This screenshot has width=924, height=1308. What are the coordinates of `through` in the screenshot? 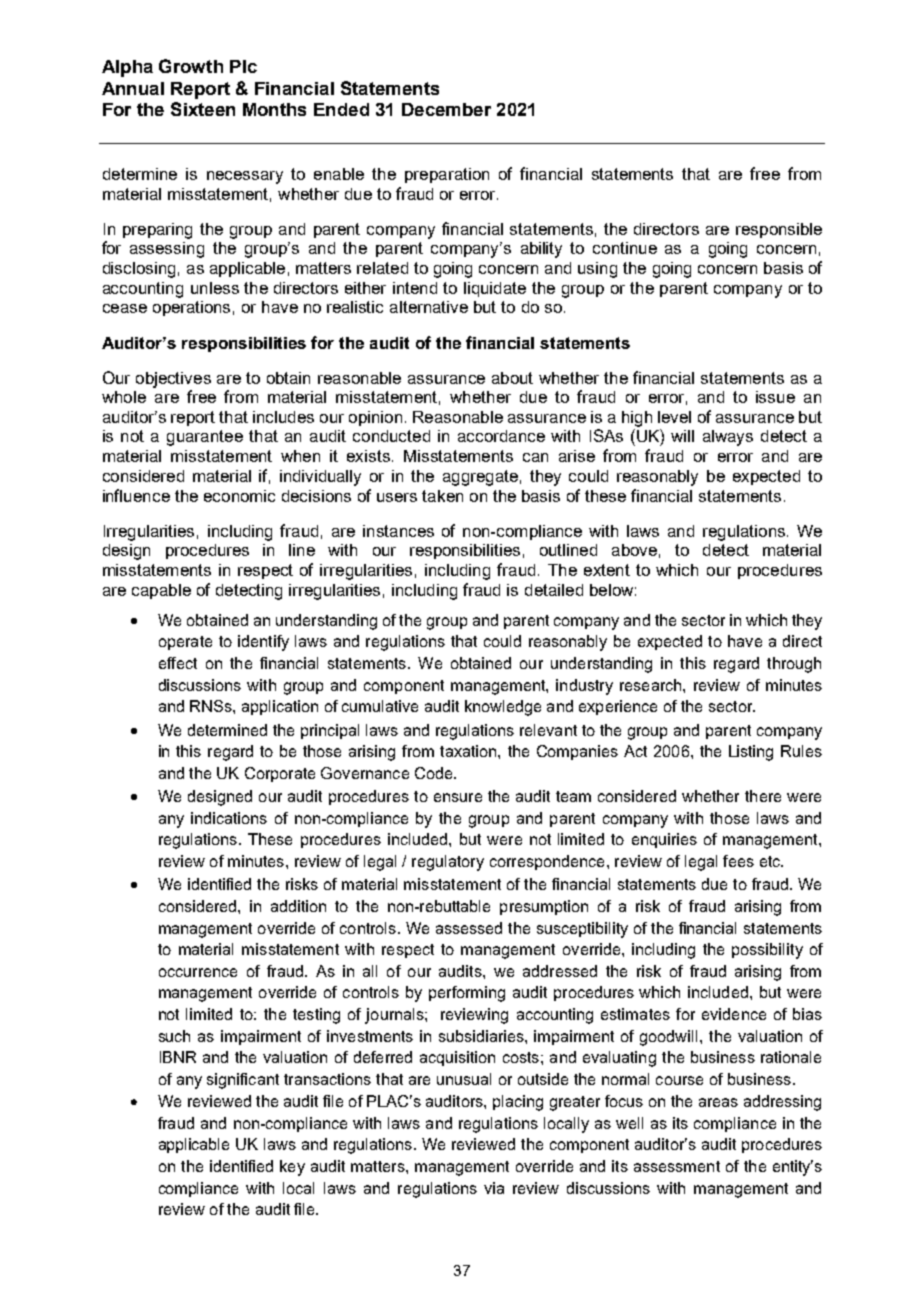 It's located at (794, 665).
